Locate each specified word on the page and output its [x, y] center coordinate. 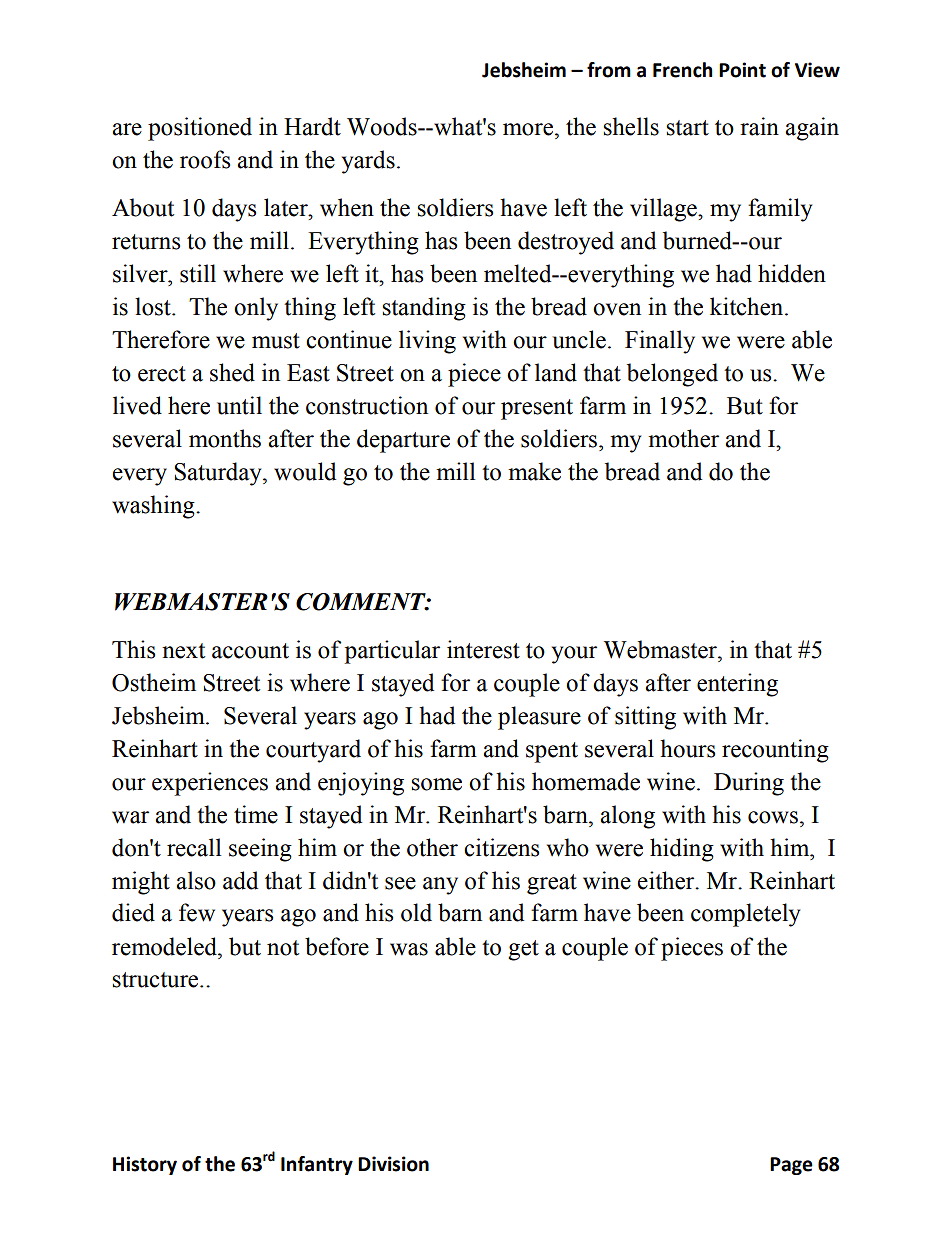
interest [483, 649]
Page [791, 1166]
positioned [200, 129]
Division [393, 1164]
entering [737, 685]
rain [759, 126]
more [528, 129]
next [183, 651]
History [145, 1165]
